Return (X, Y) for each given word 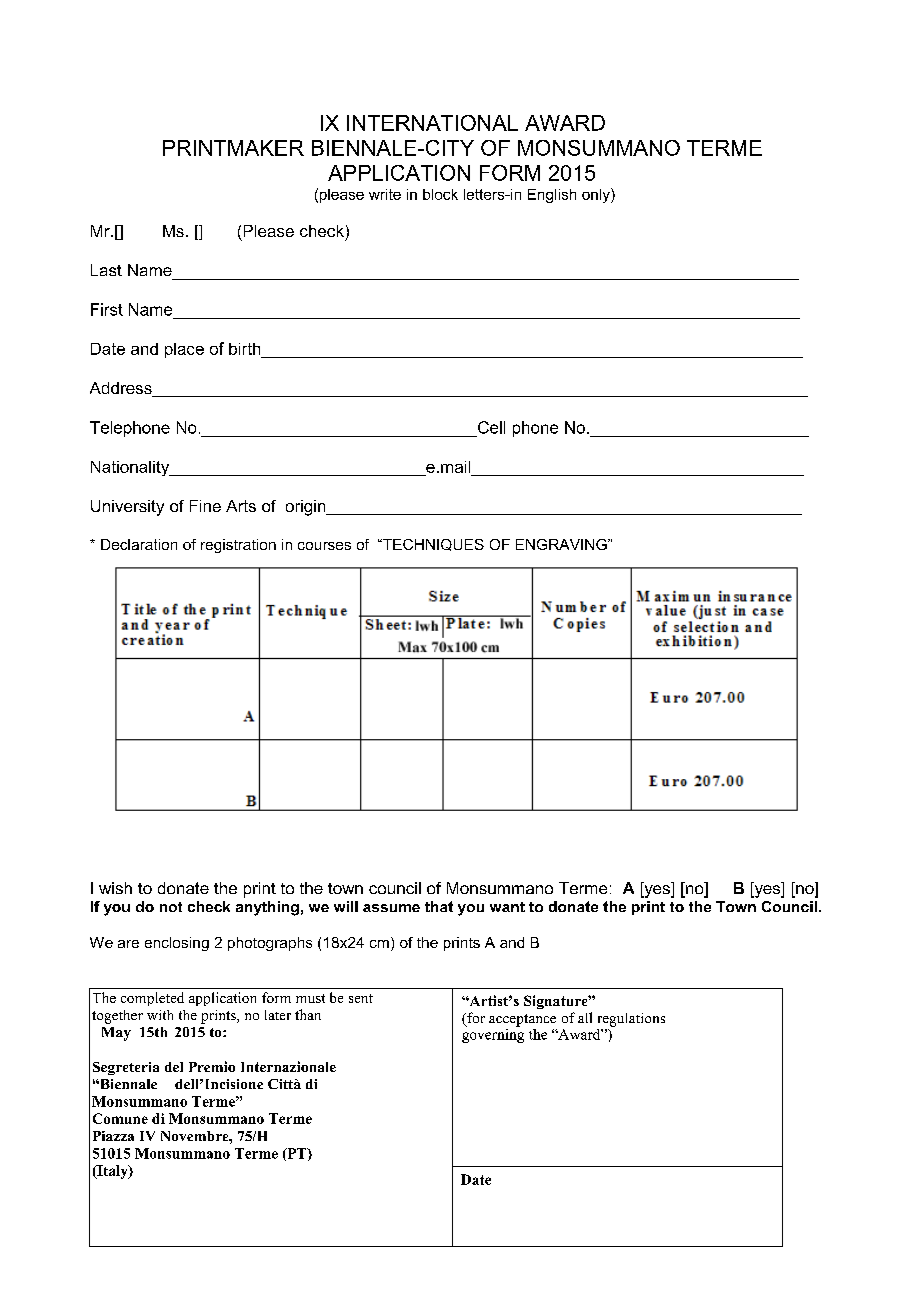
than (308, 1014)
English (552, 196)
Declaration (139, 544)
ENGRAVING (562, 544)
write (385, 194)
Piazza (113, 1136)
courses (324, 546)
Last (106, 270)
